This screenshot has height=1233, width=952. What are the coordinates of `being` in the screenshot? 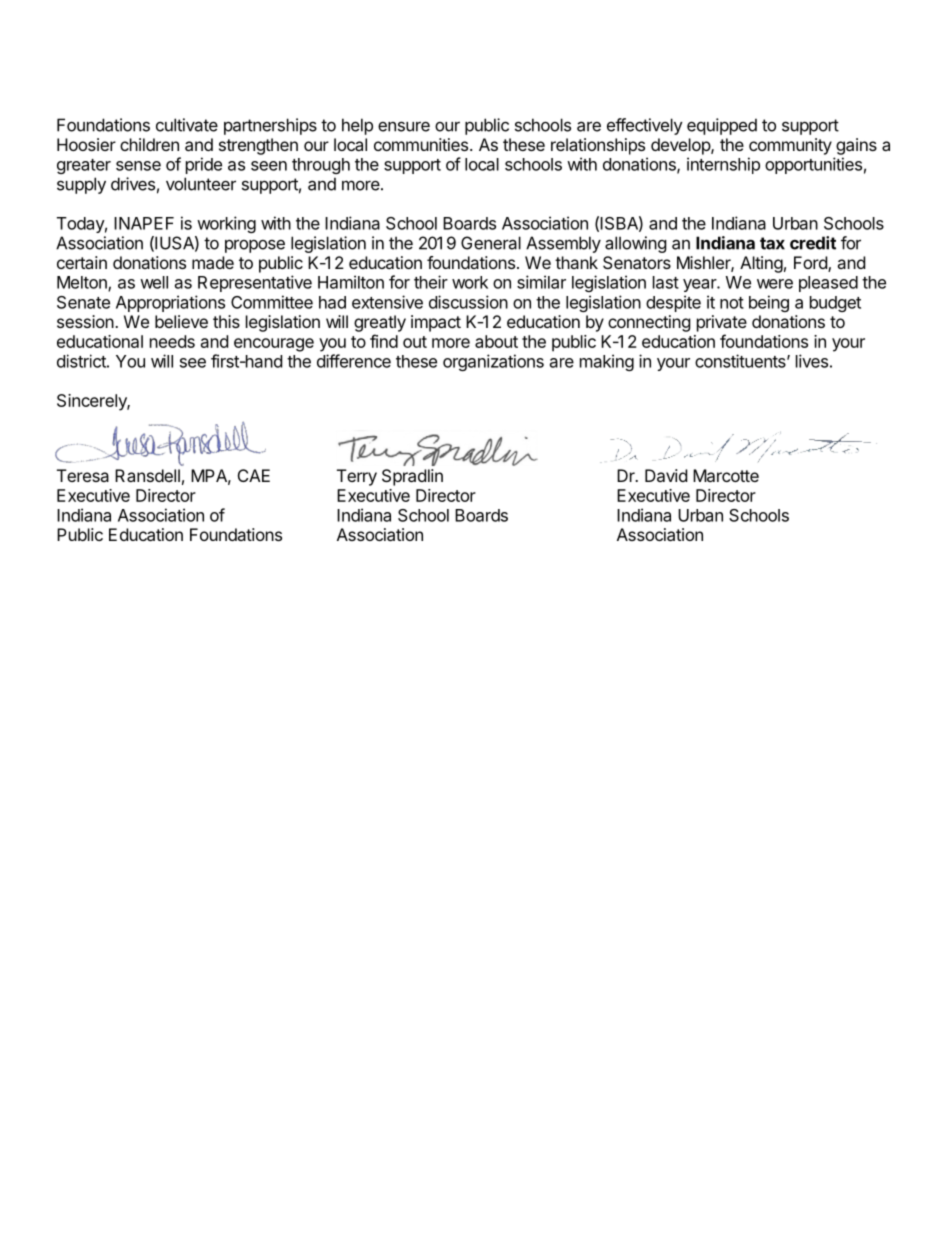 It's located at (769, 303).
